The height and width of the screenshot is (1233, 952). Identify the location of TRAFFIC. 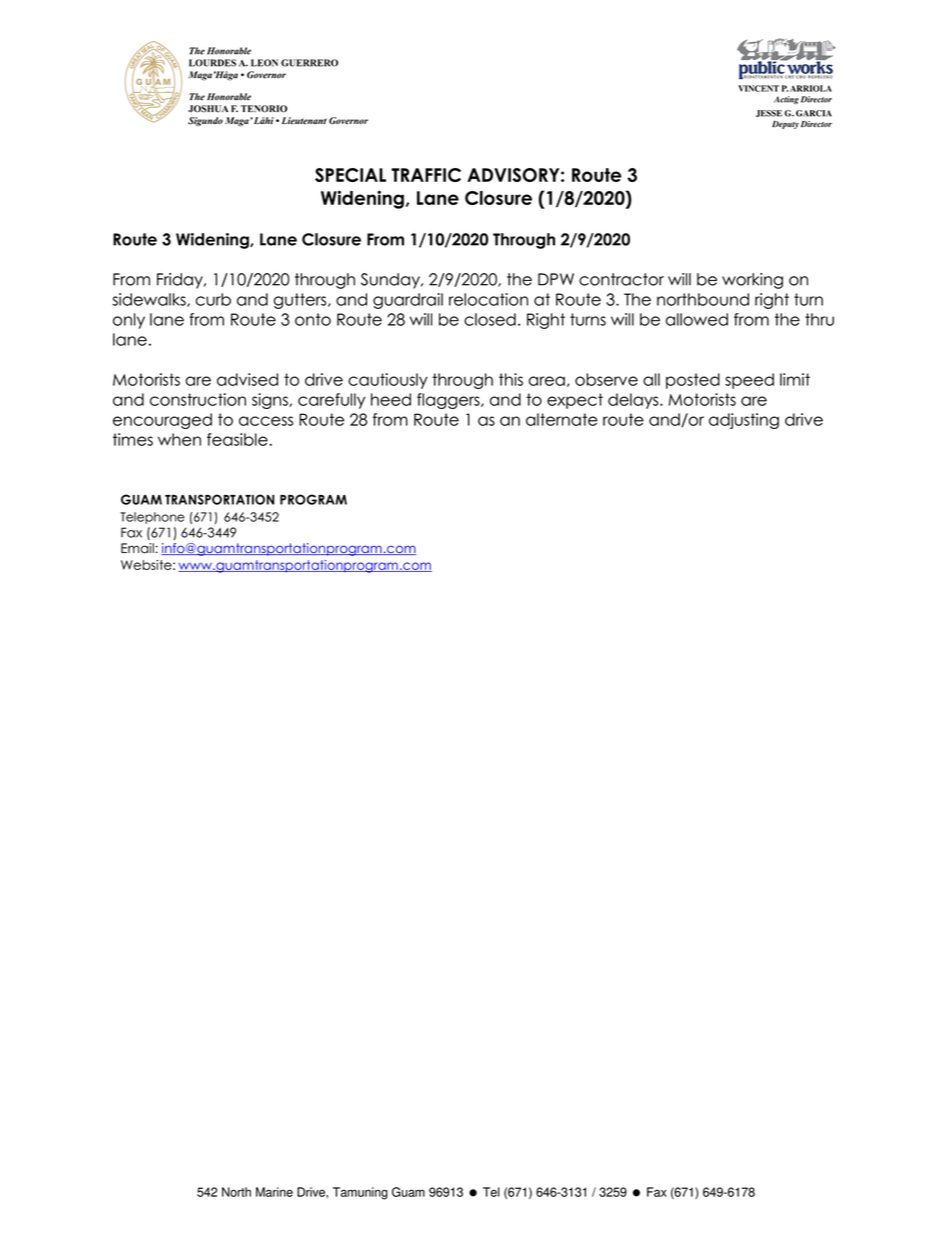
(426, 175).
